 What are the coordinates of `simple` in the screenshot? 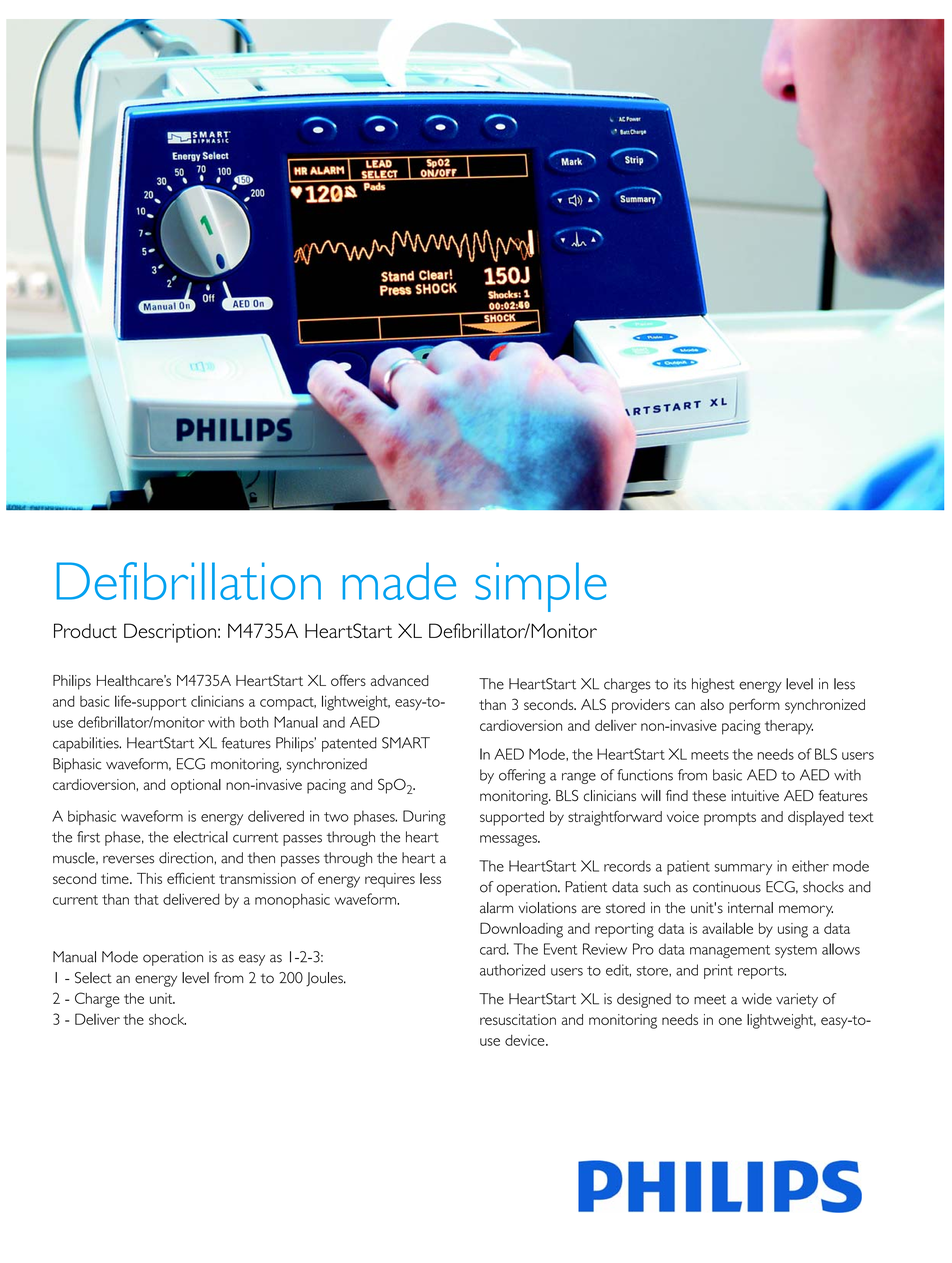 It's located at (541, 587).
